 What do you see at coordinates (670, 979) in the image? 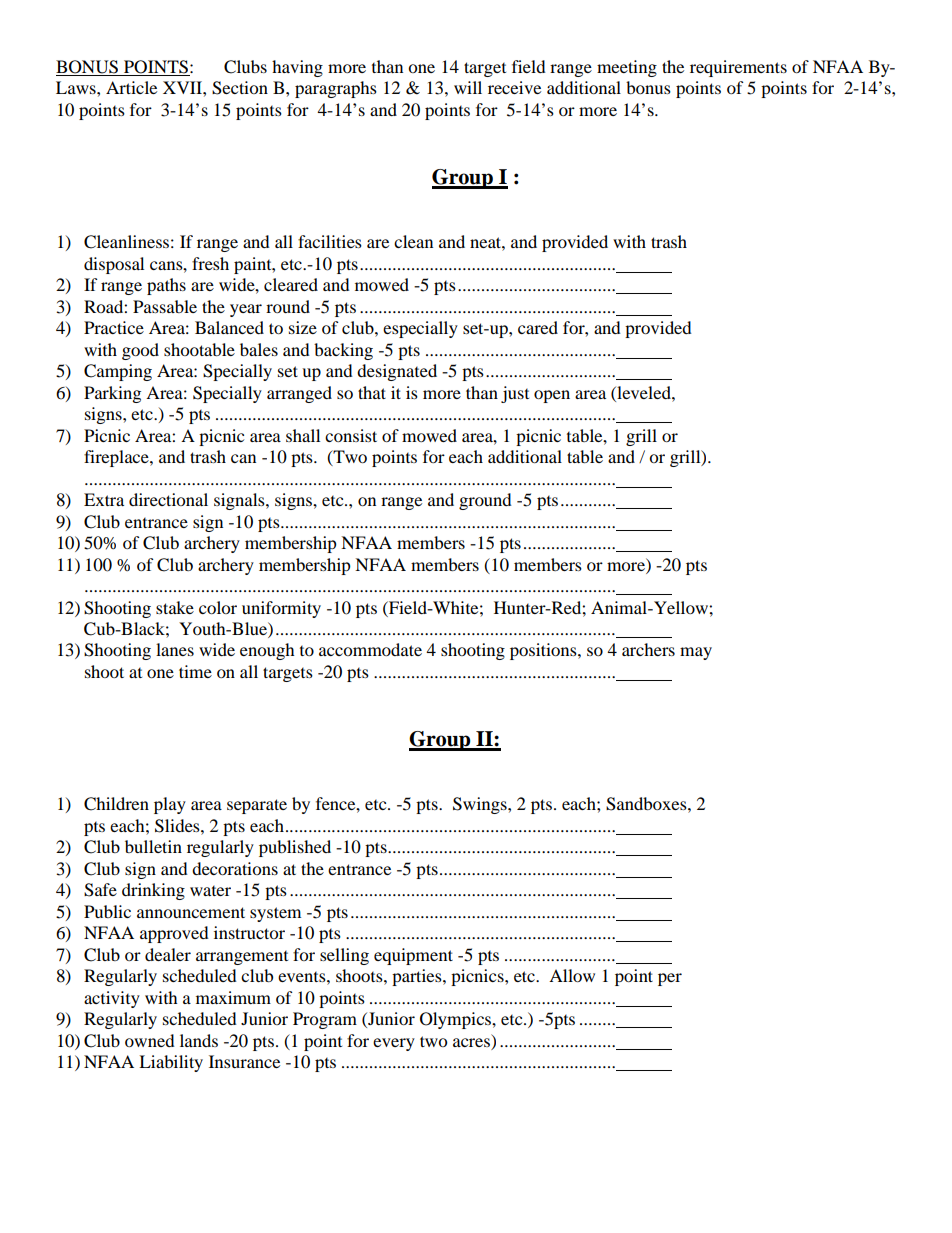
I see `per` at bounding box center [670, 979].
